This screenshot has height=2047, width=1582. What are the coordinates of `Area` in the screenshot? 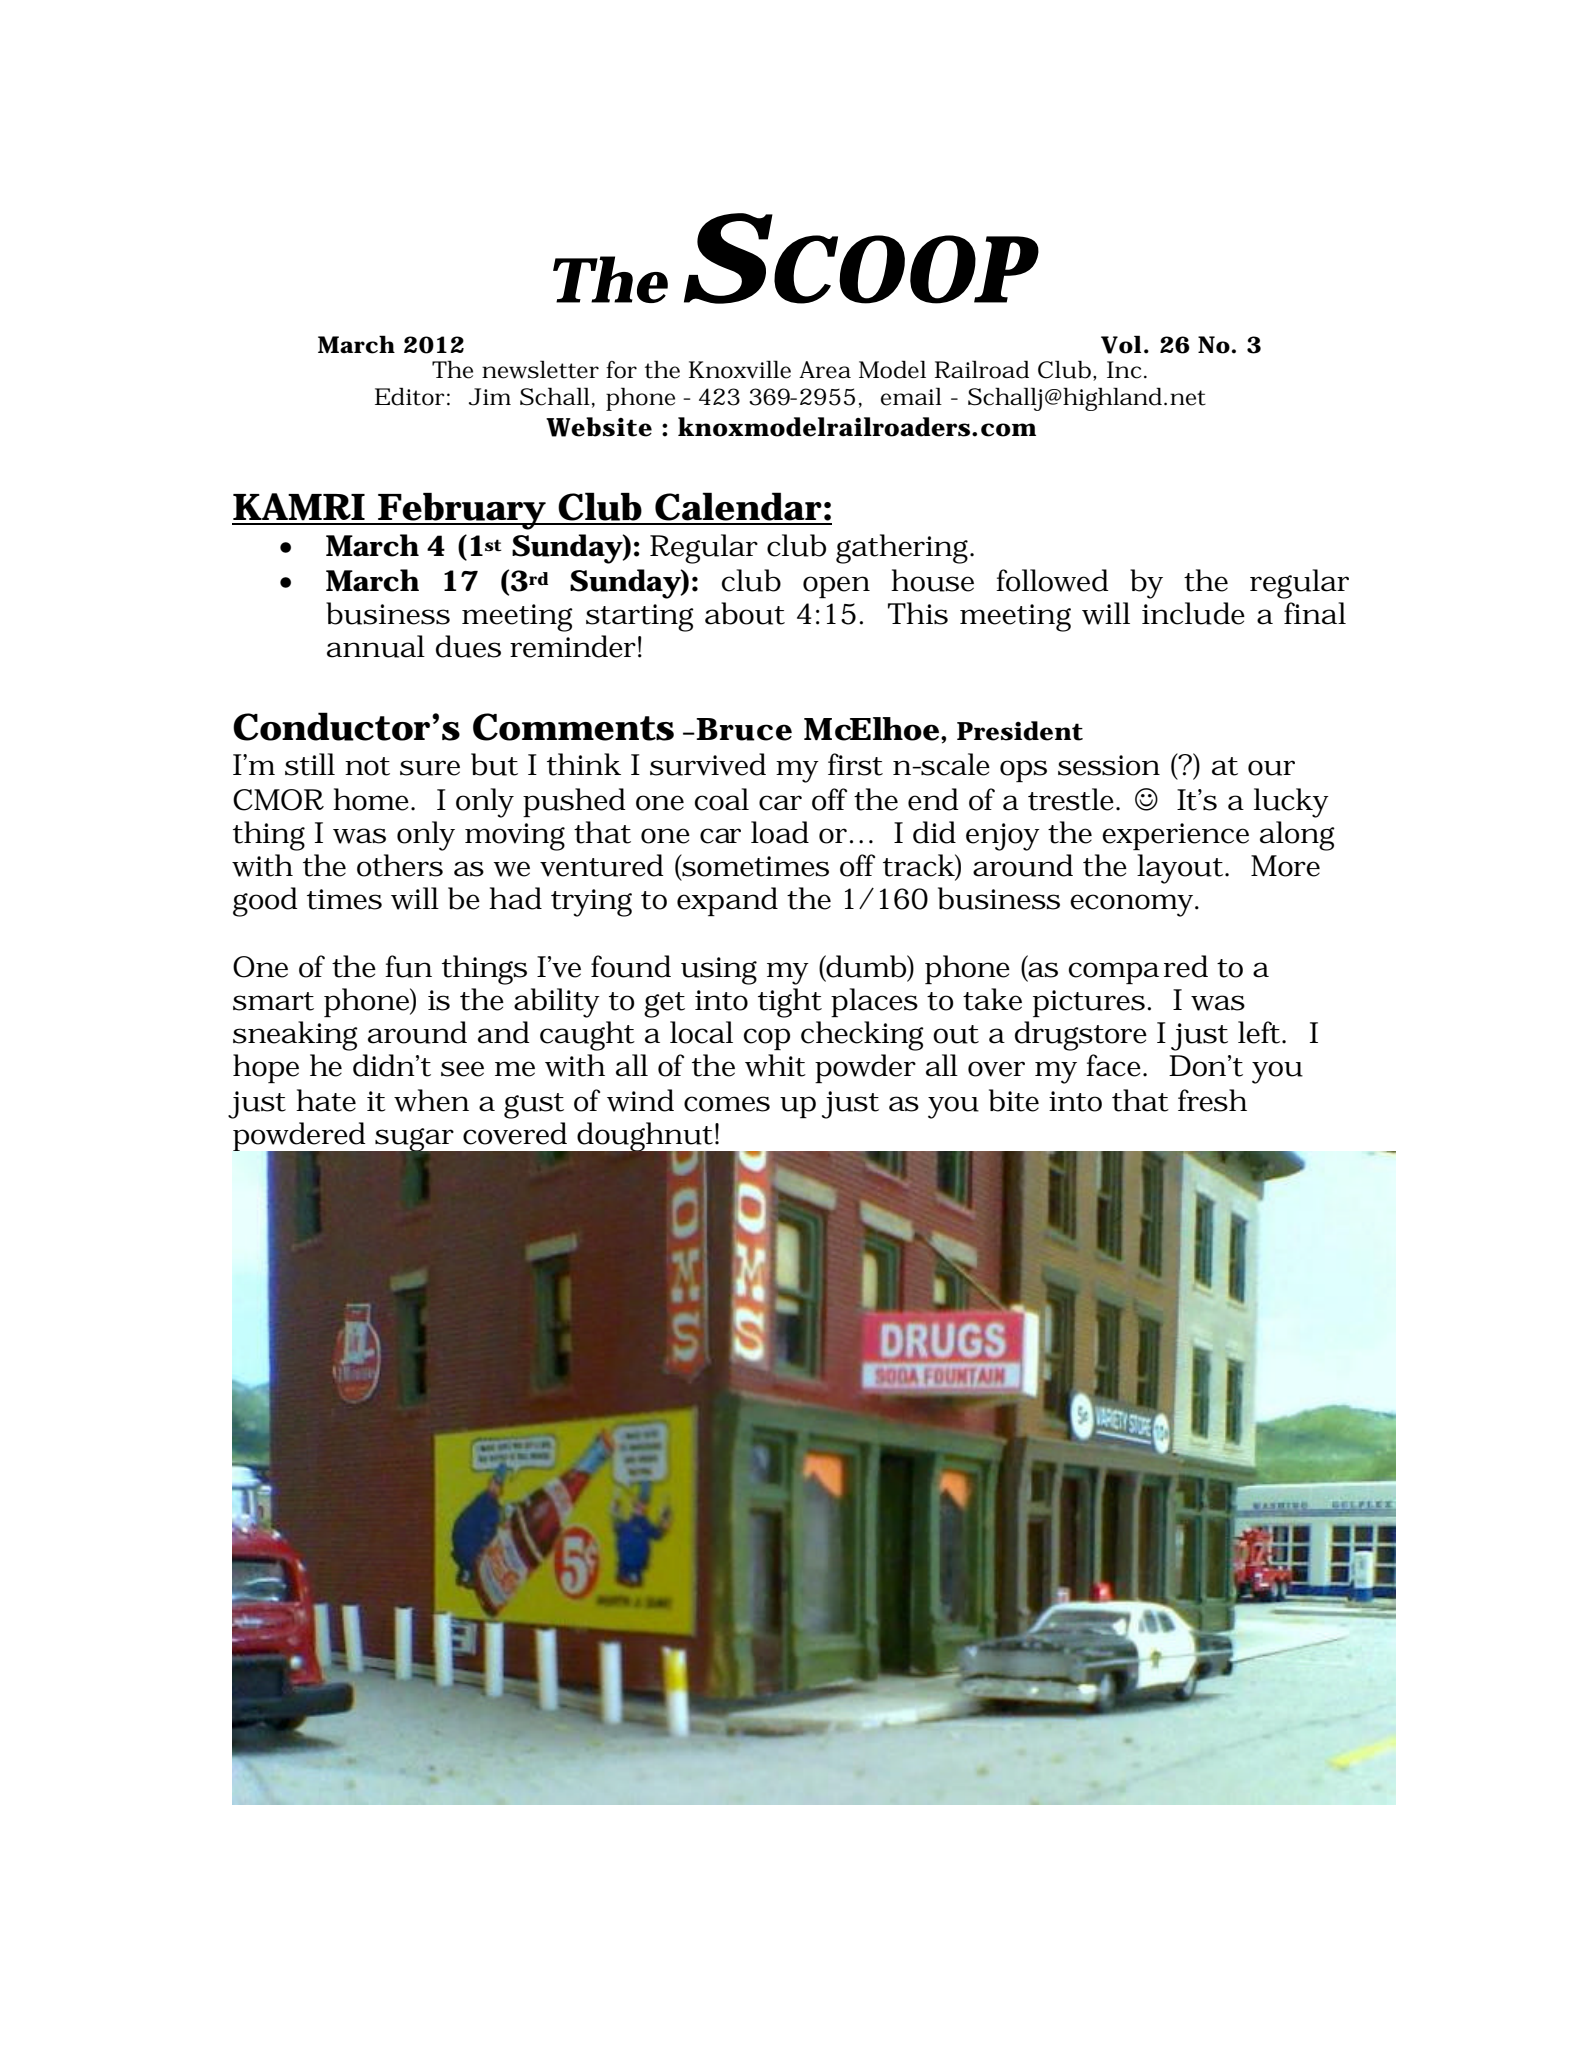 It's located at (825, 370).
